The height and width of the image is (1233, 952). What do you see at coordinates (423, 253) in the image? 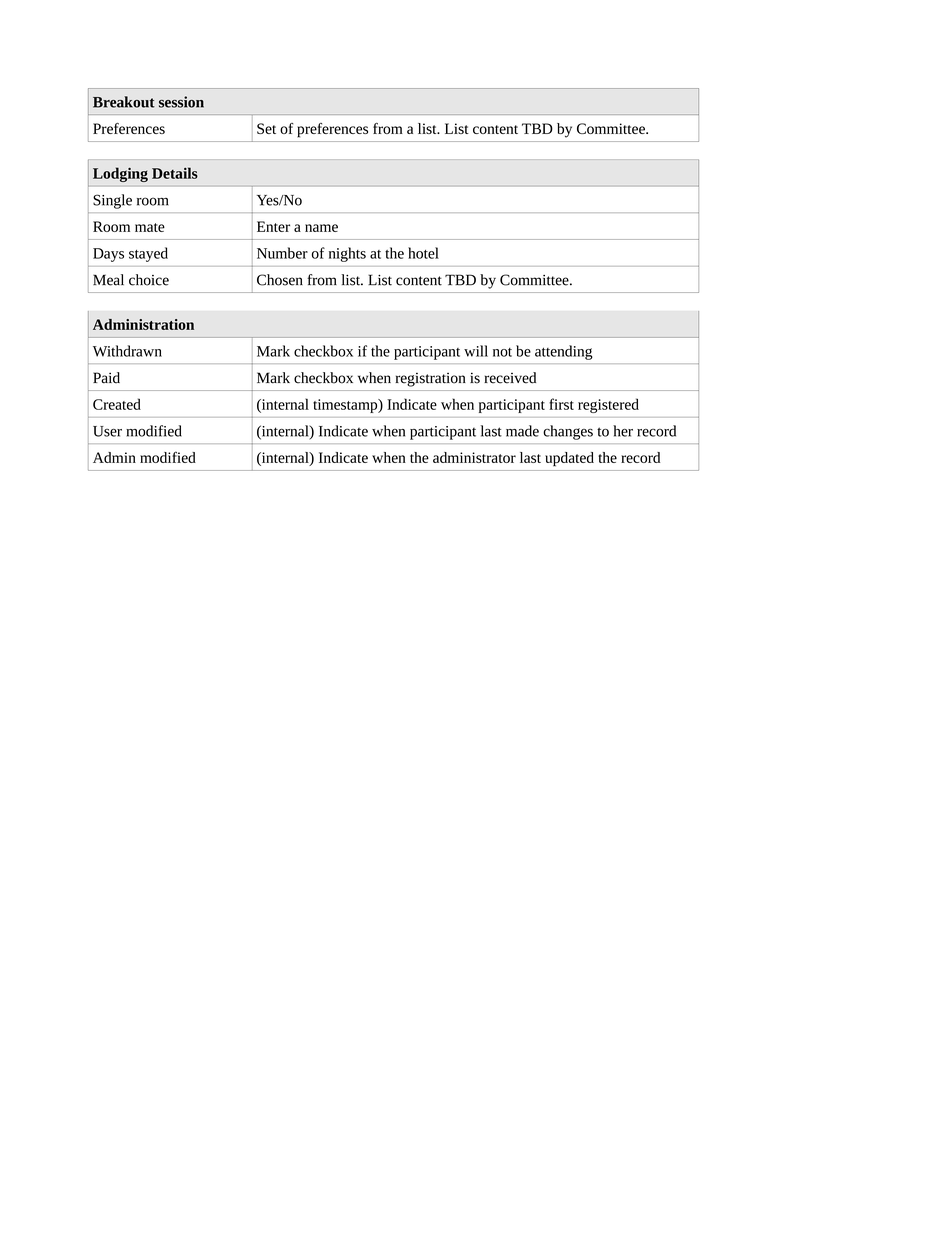
I see `hotel` at bounding box center [423, 253].
